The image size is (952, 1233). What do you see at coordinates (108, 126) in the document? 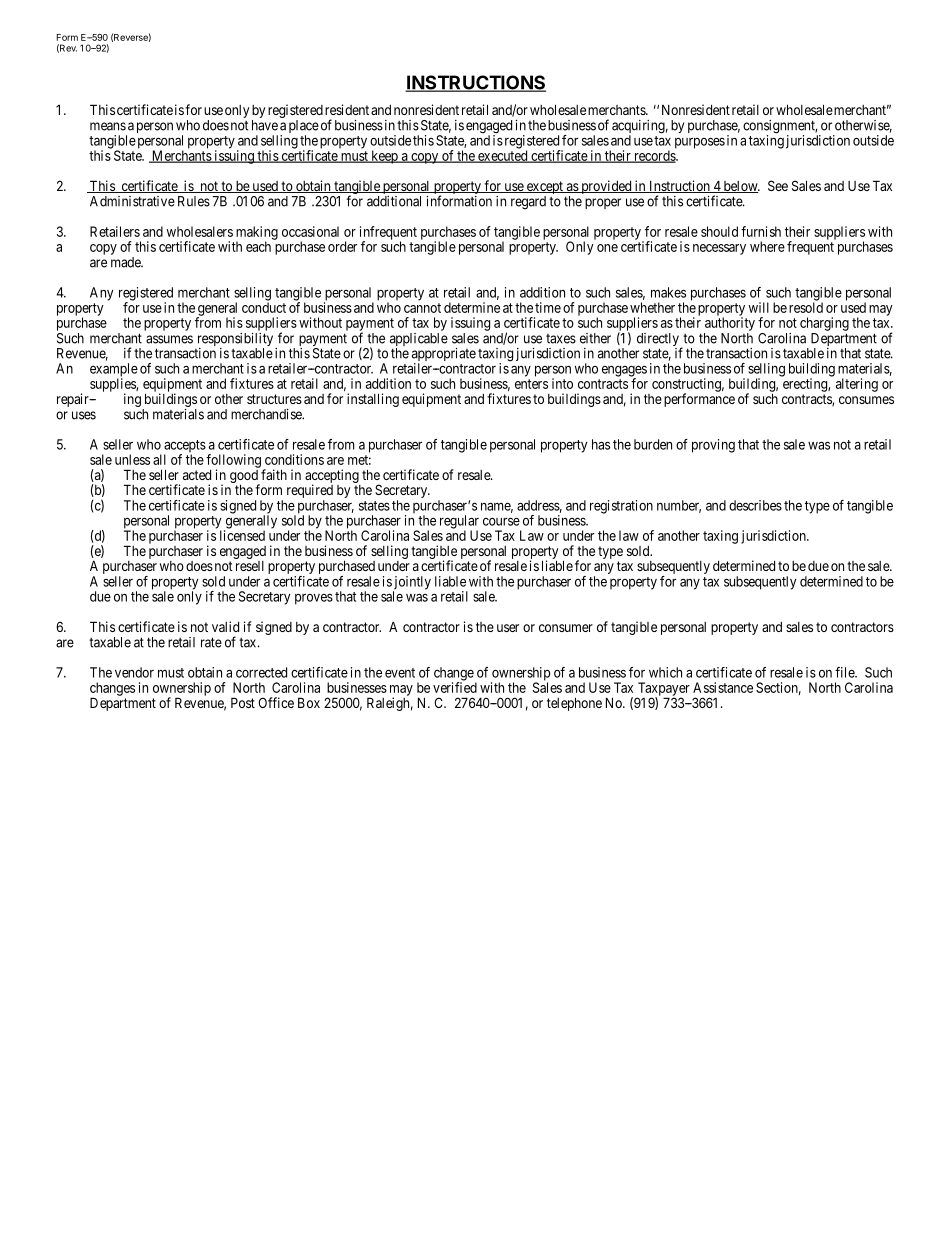
I see `means` at bounding box center [108, 126].
